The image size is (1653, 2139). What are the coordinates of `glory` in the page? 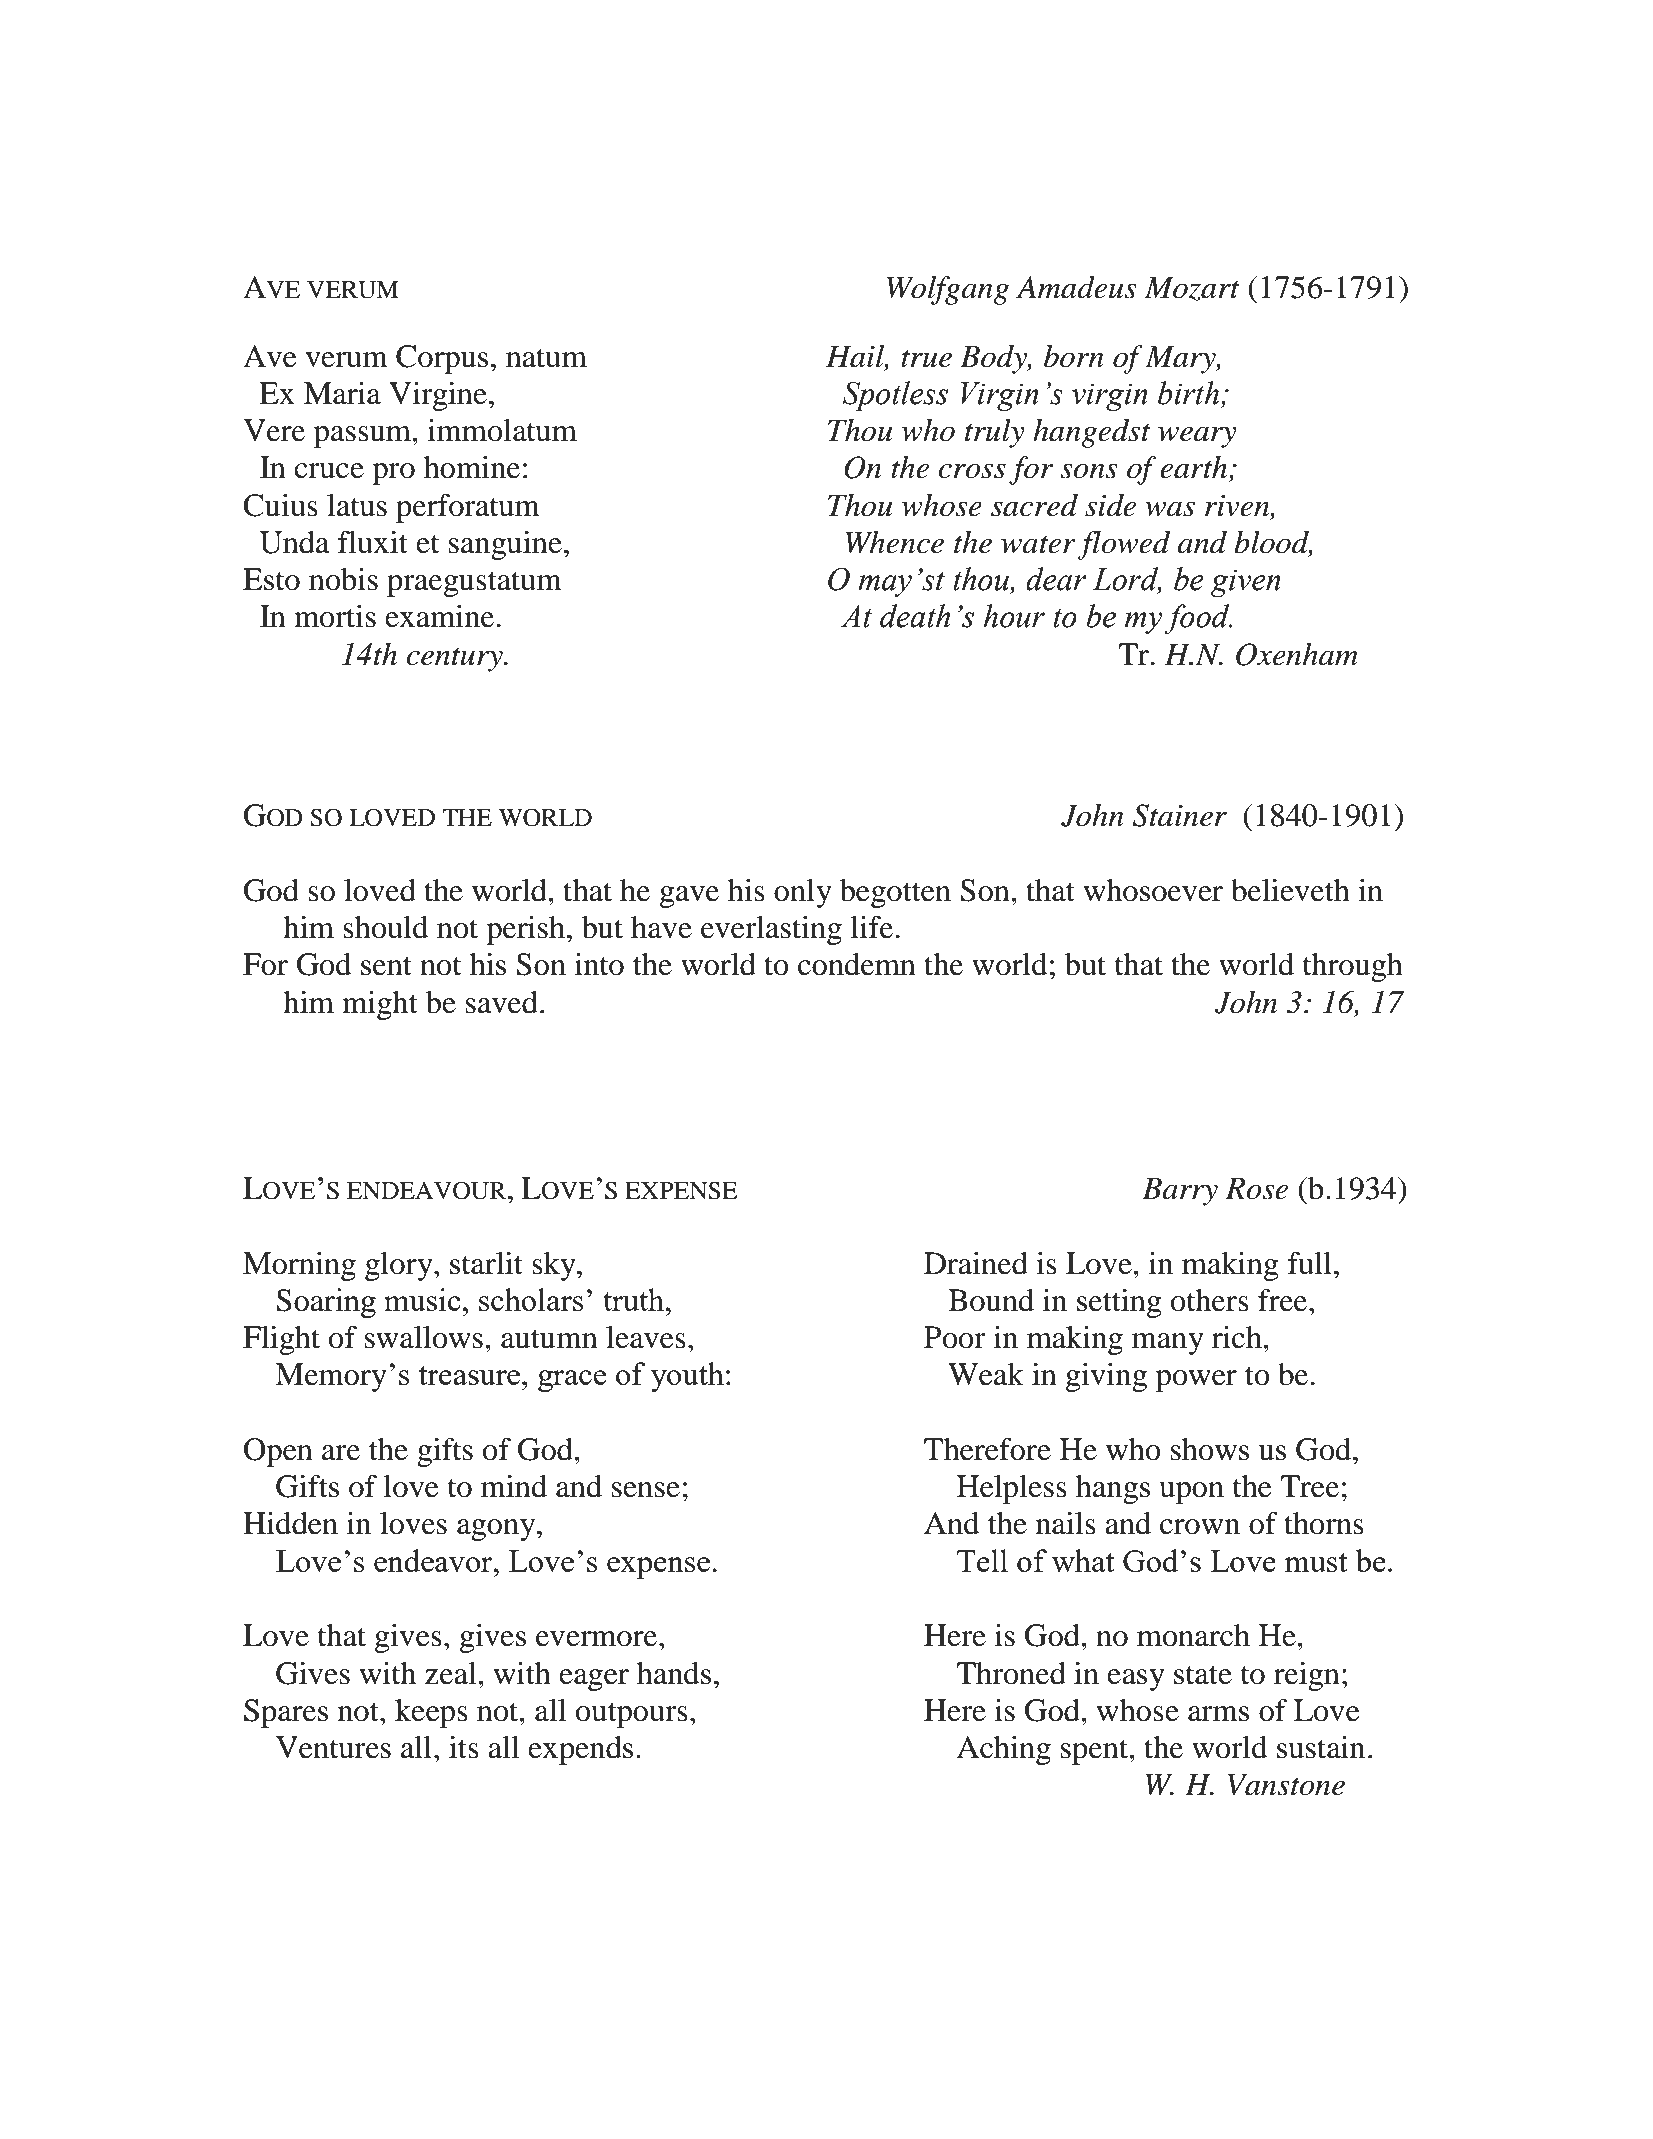 It's located at (400, 1266).
